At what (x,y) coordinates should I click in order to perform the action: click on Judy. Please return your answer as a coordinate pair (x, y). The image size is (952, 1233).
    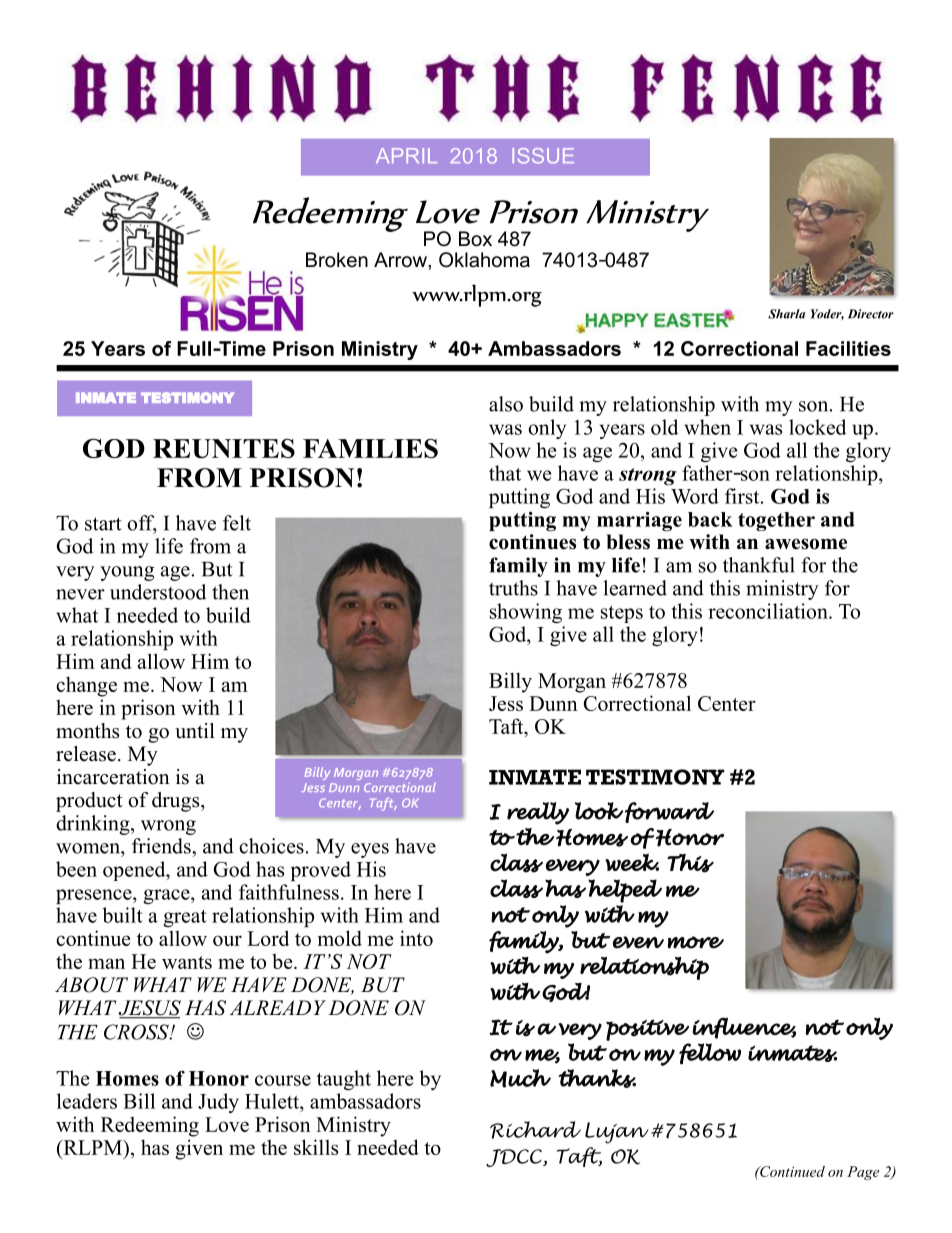
    Looking at the image, I should click on (218, 1103).
